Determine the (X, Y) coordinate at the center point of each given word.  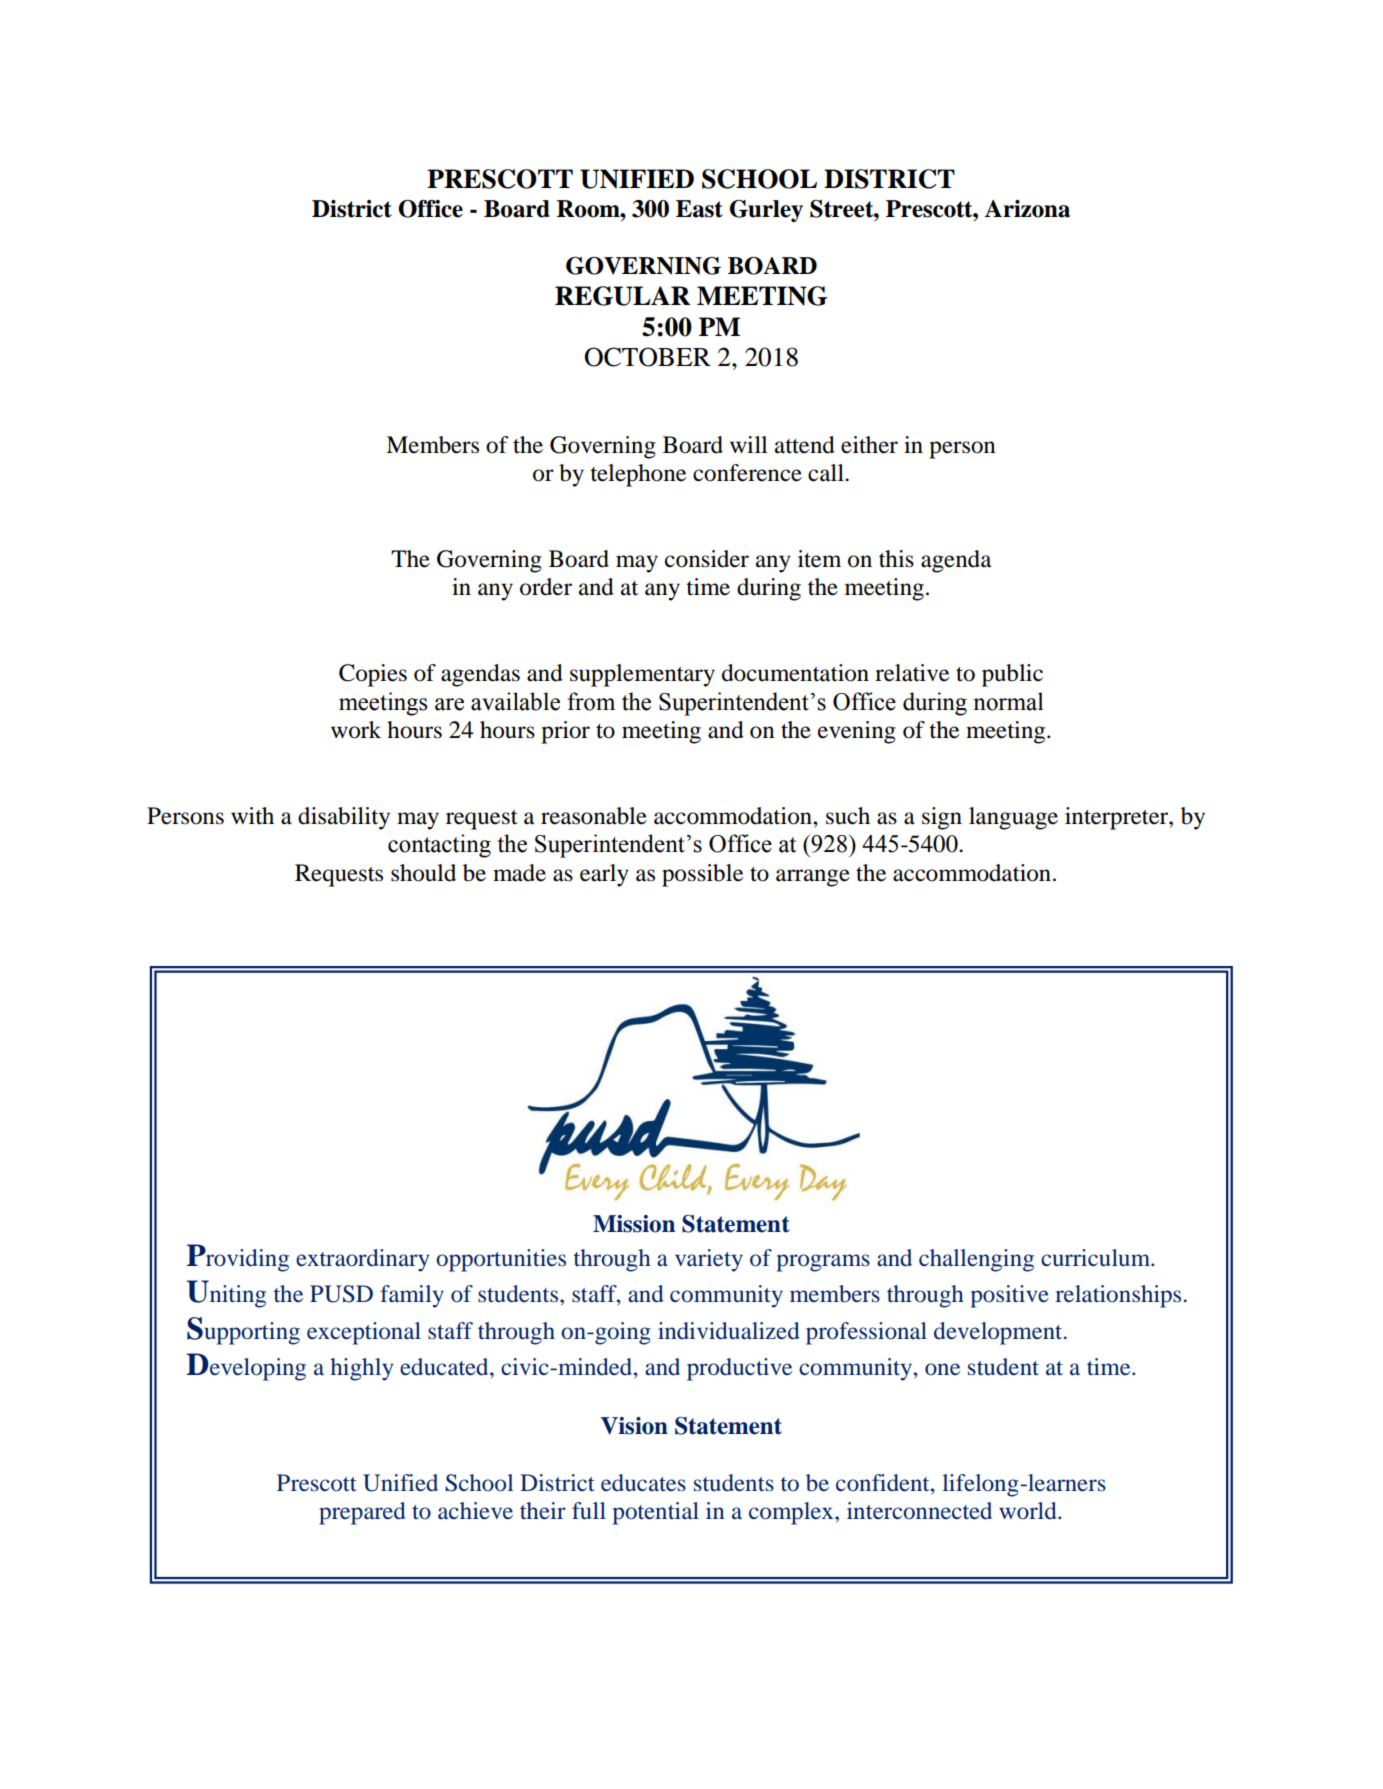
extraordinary (363, 1260)
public (1012, 675)
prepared (362, 1513)
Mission (634, 1224)
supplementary (642, 675)
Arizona (1027, 209)
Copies (373, 675)
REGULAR (622, 296)
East (699, 209)
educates (643, 1482)
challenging (976, 1260)
